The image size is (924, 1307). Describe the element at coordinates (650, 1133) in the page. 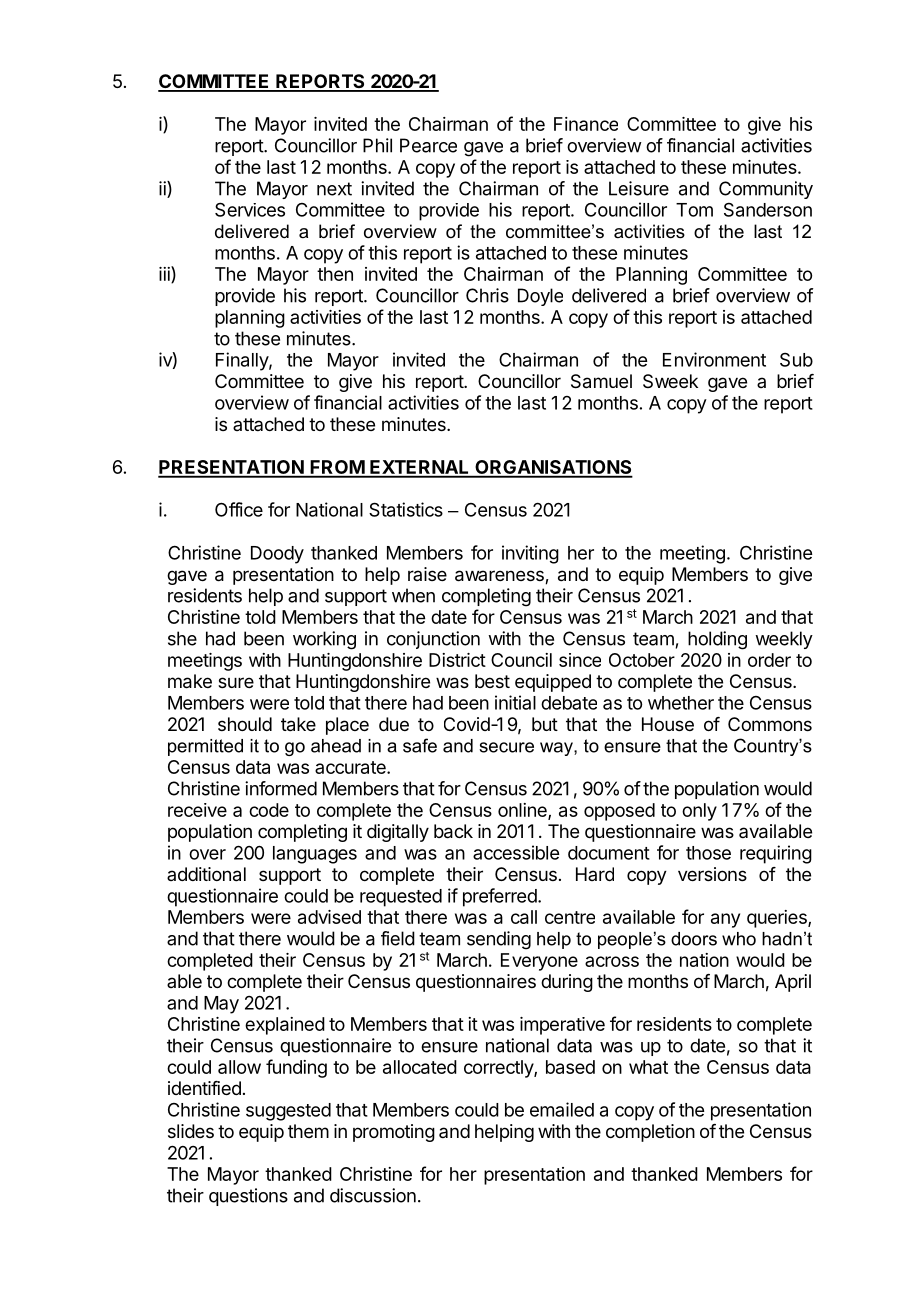

I see `completion` at that location.
